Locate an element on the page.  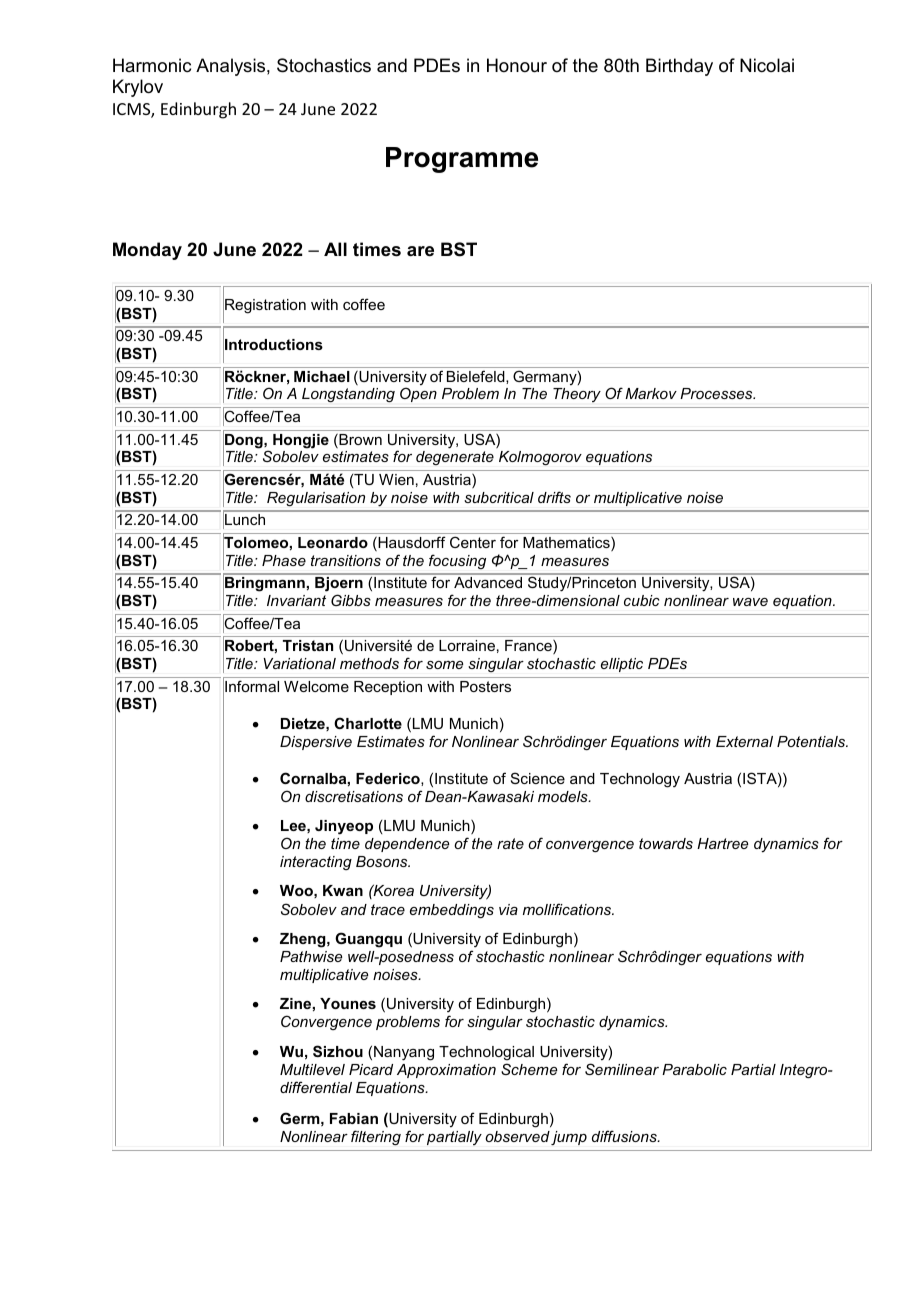
Advanced is located at coordinates (488, 582).
